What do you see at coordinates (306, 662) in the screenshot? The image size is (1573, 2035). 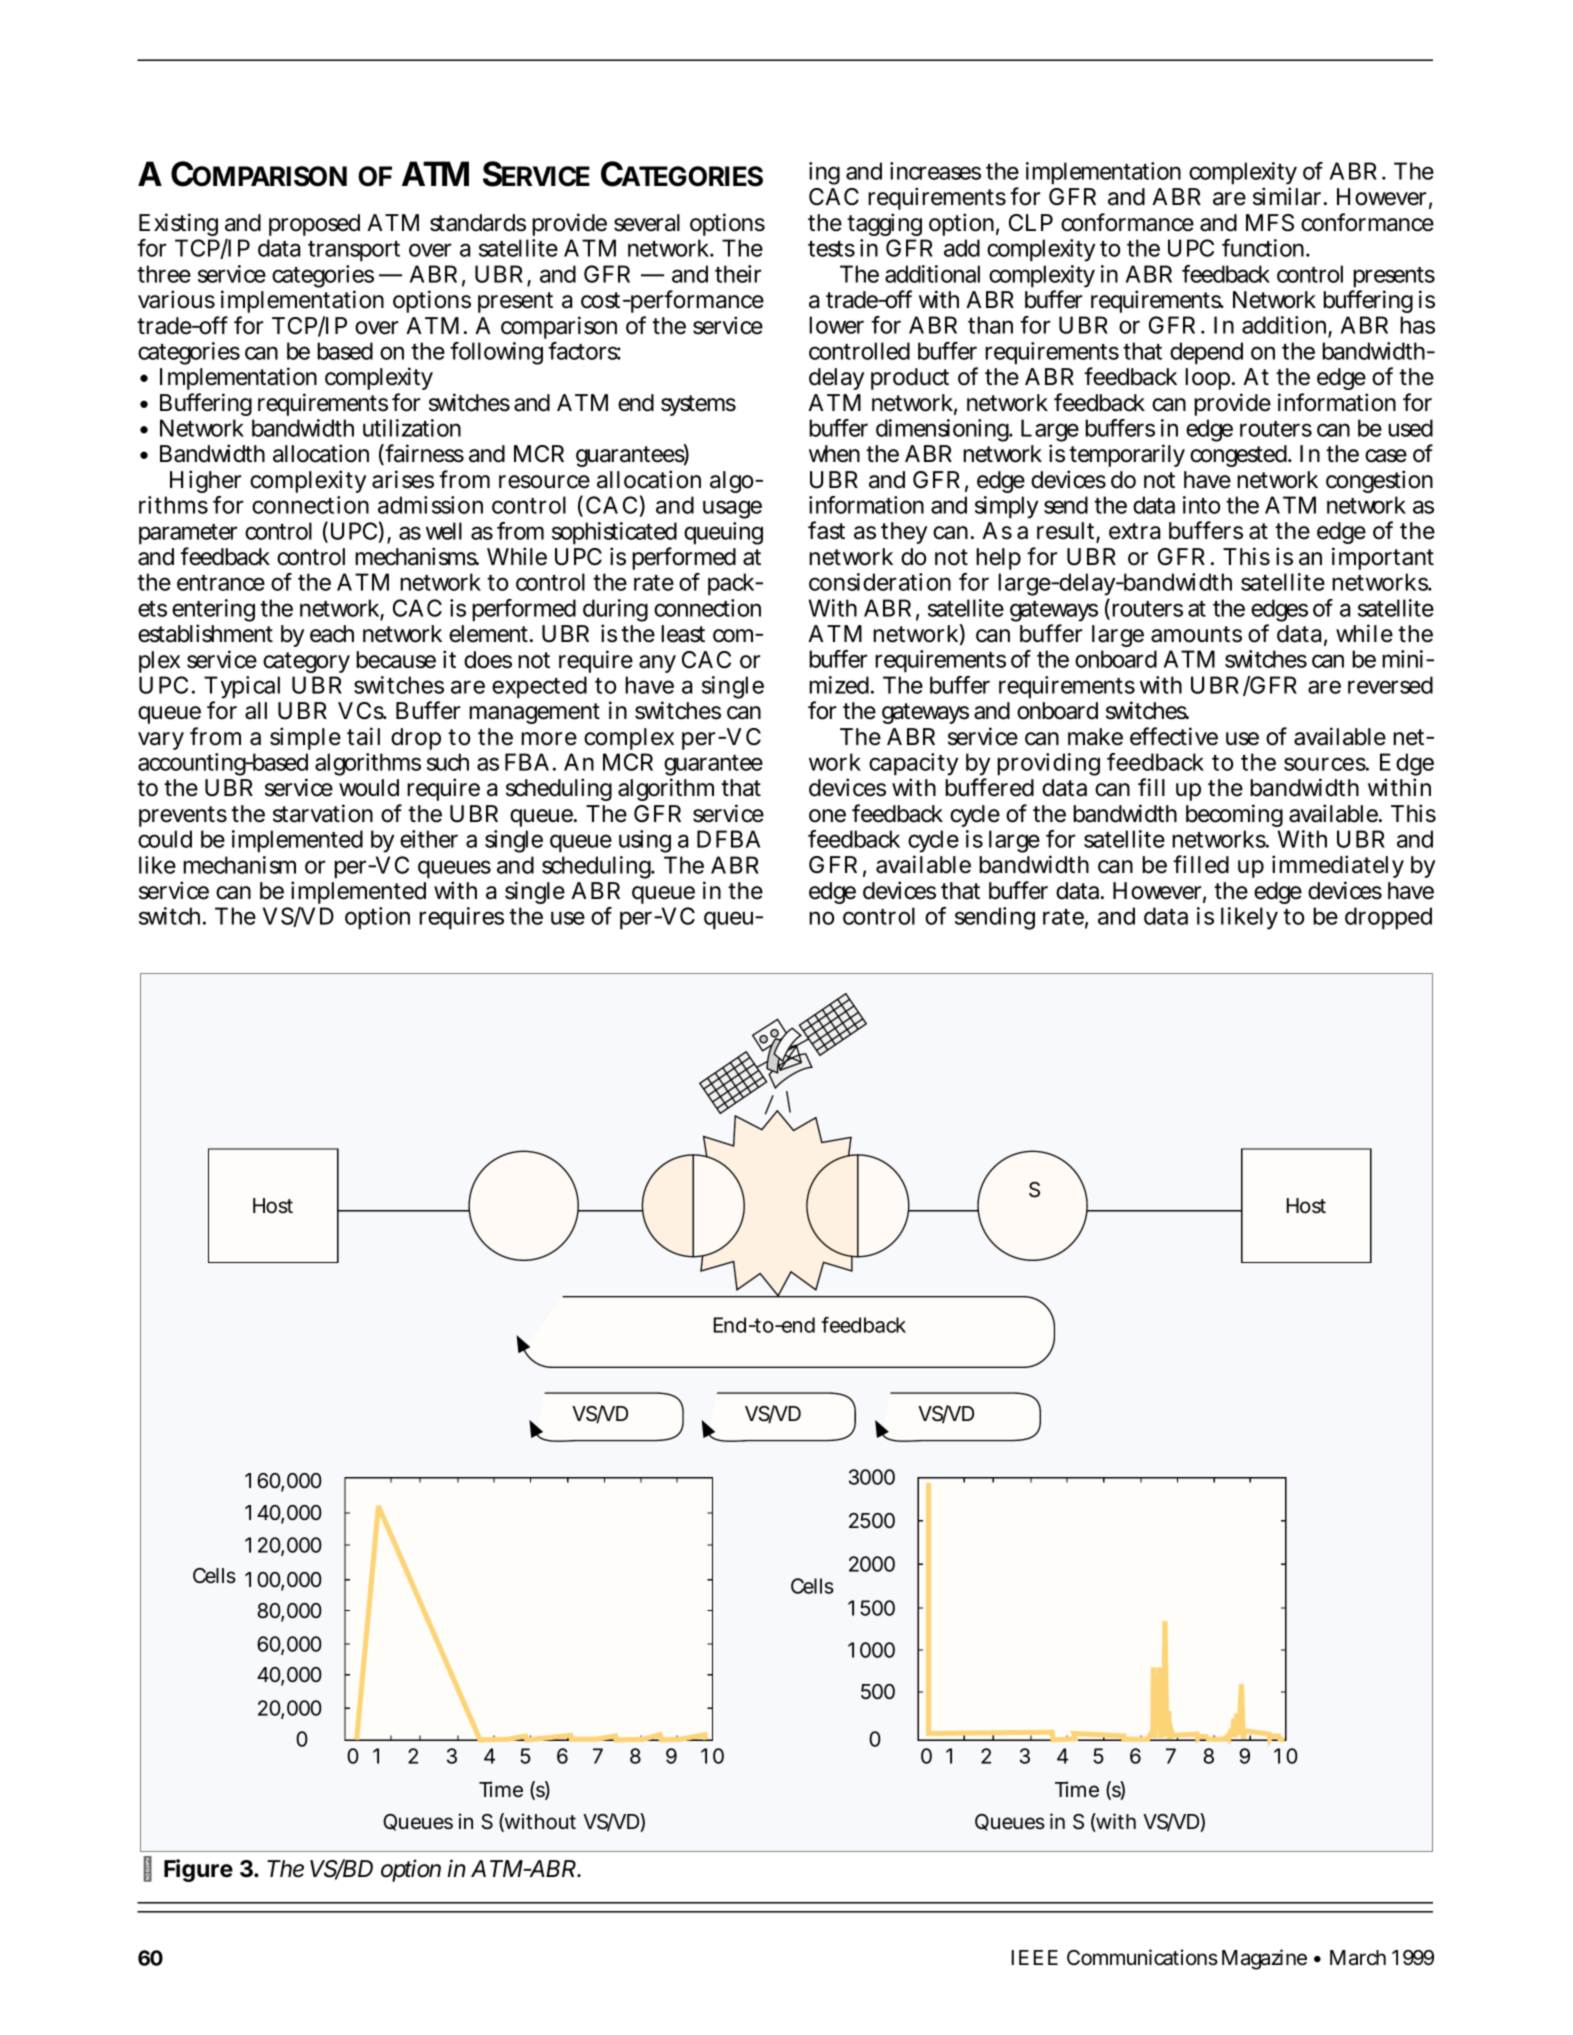 I see `category` at bounding box center [306, 662].
